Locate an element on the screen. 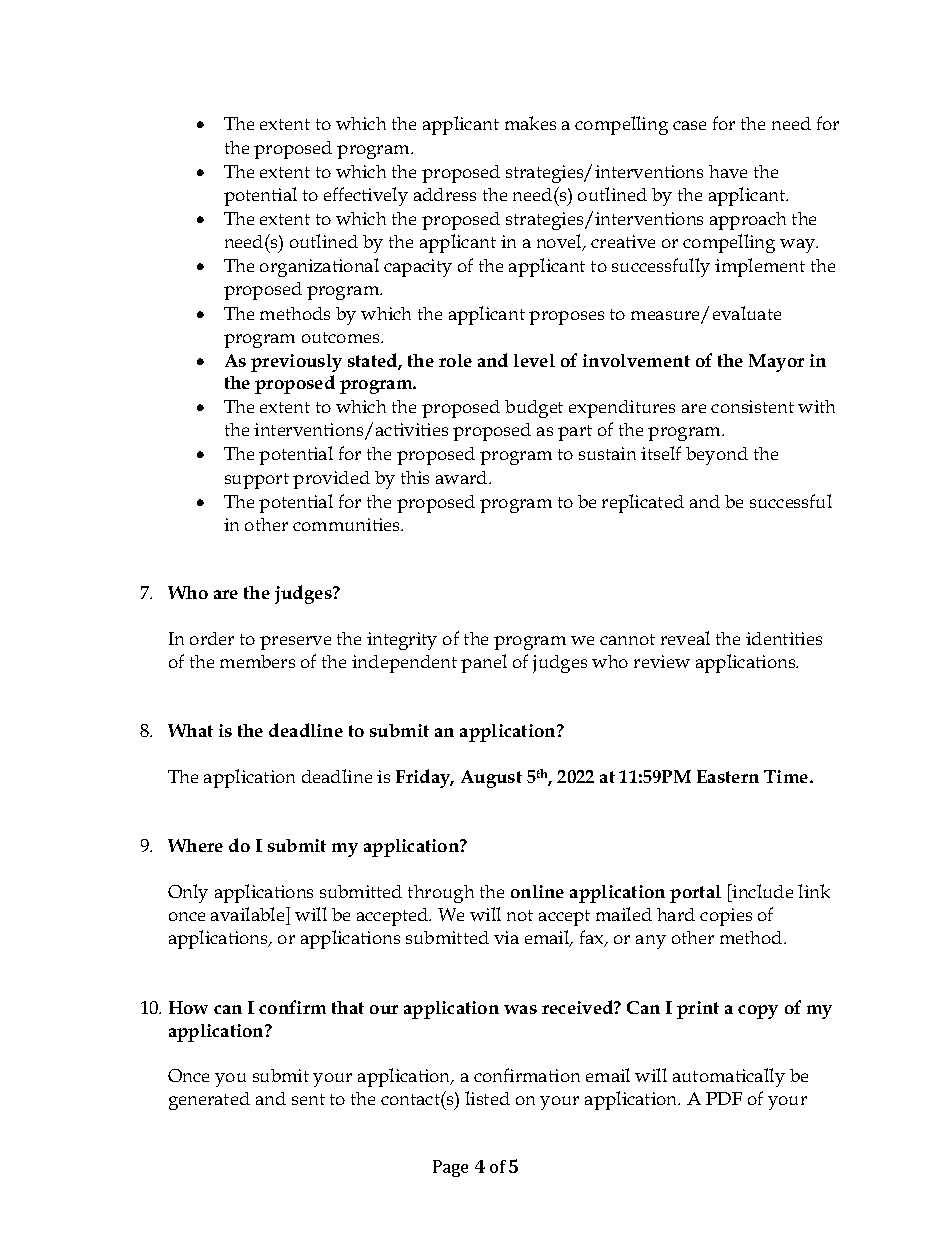  effectively is located at coordinates (366, 196).
